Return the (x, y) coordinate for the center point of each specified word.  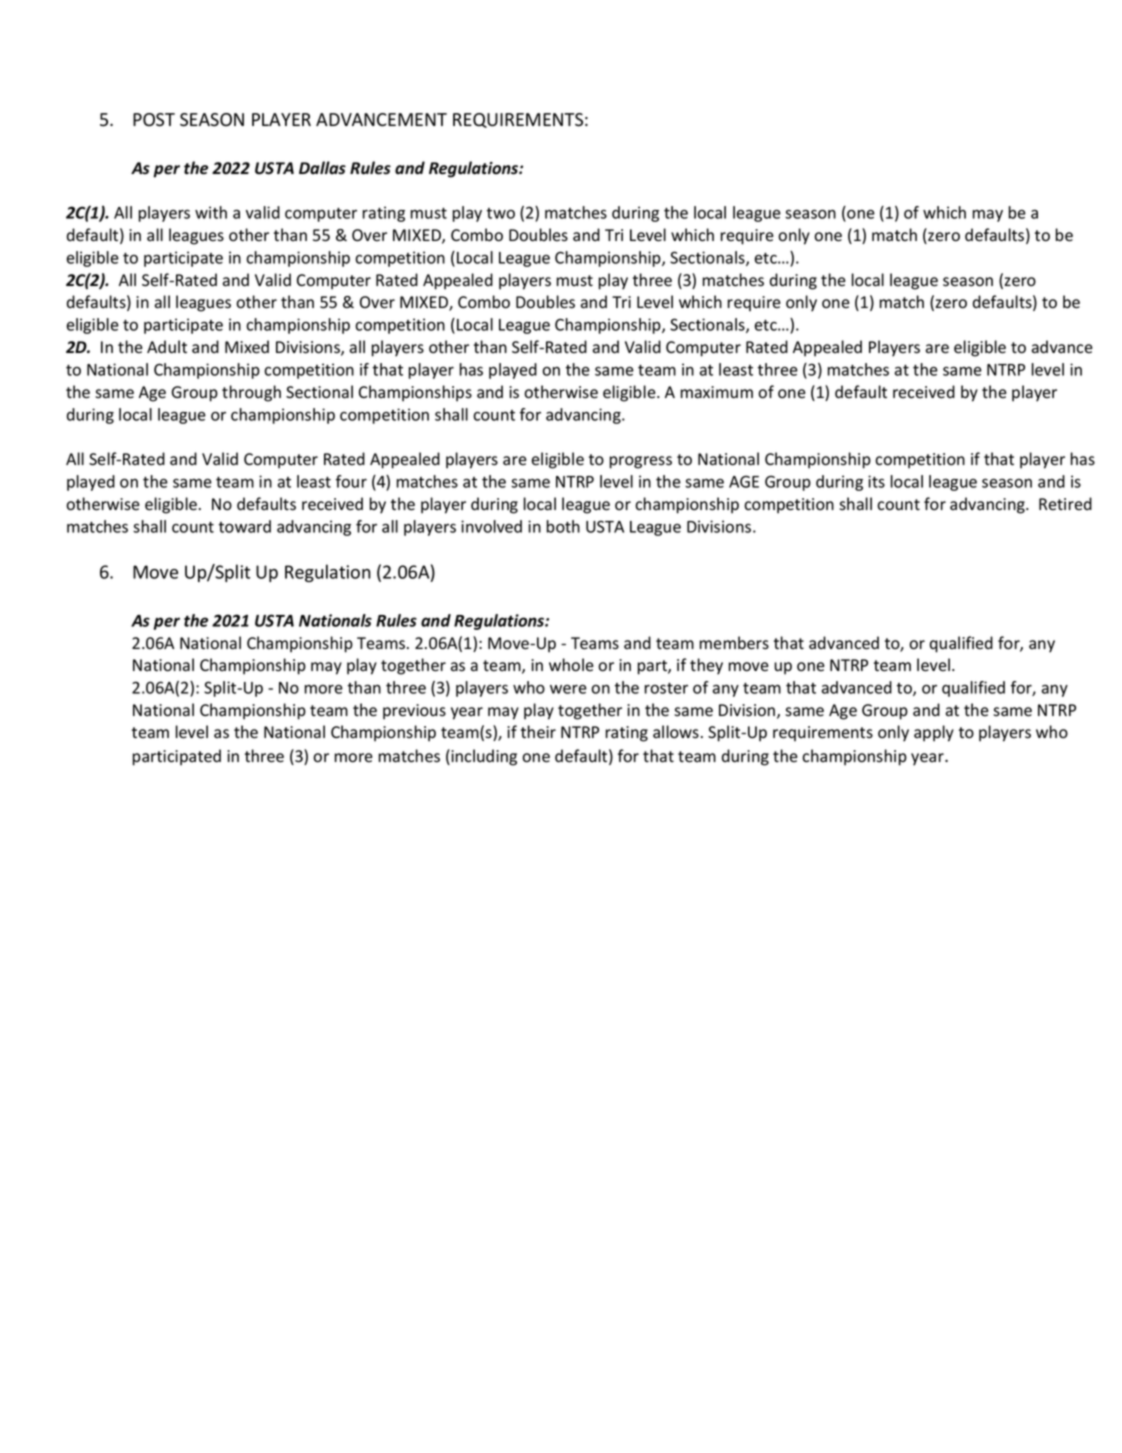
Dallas (322, 168)
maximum (716, 392)
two (501, 213)
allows (676, 732)
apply (934, 733)
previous (414, 712)
